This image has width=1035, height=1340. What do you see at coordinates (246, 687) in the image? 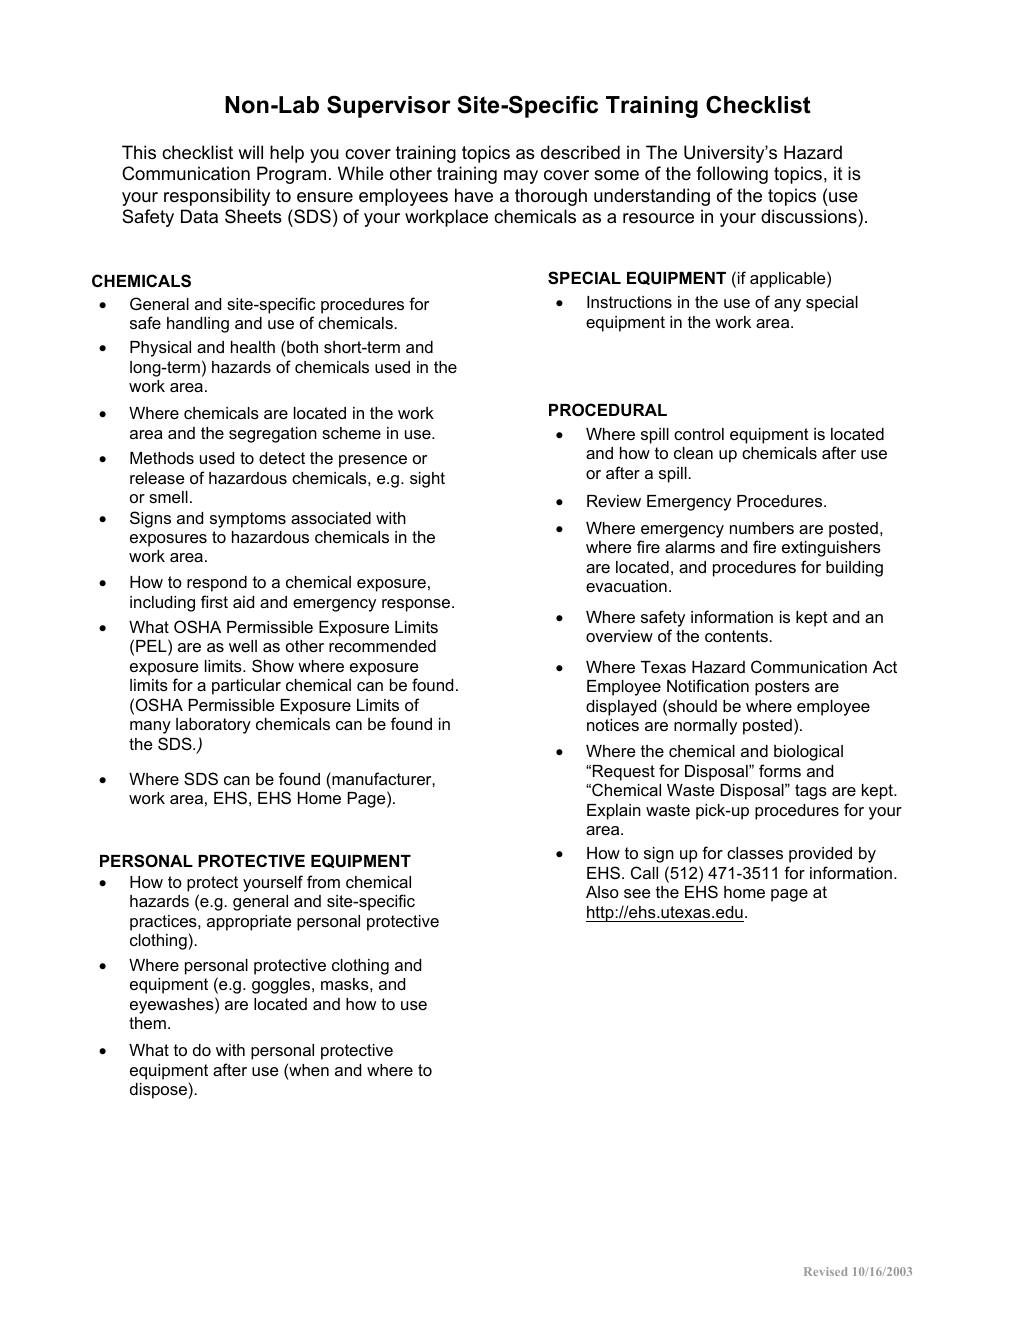
I see `particular` at bounding box center [246, 687].
